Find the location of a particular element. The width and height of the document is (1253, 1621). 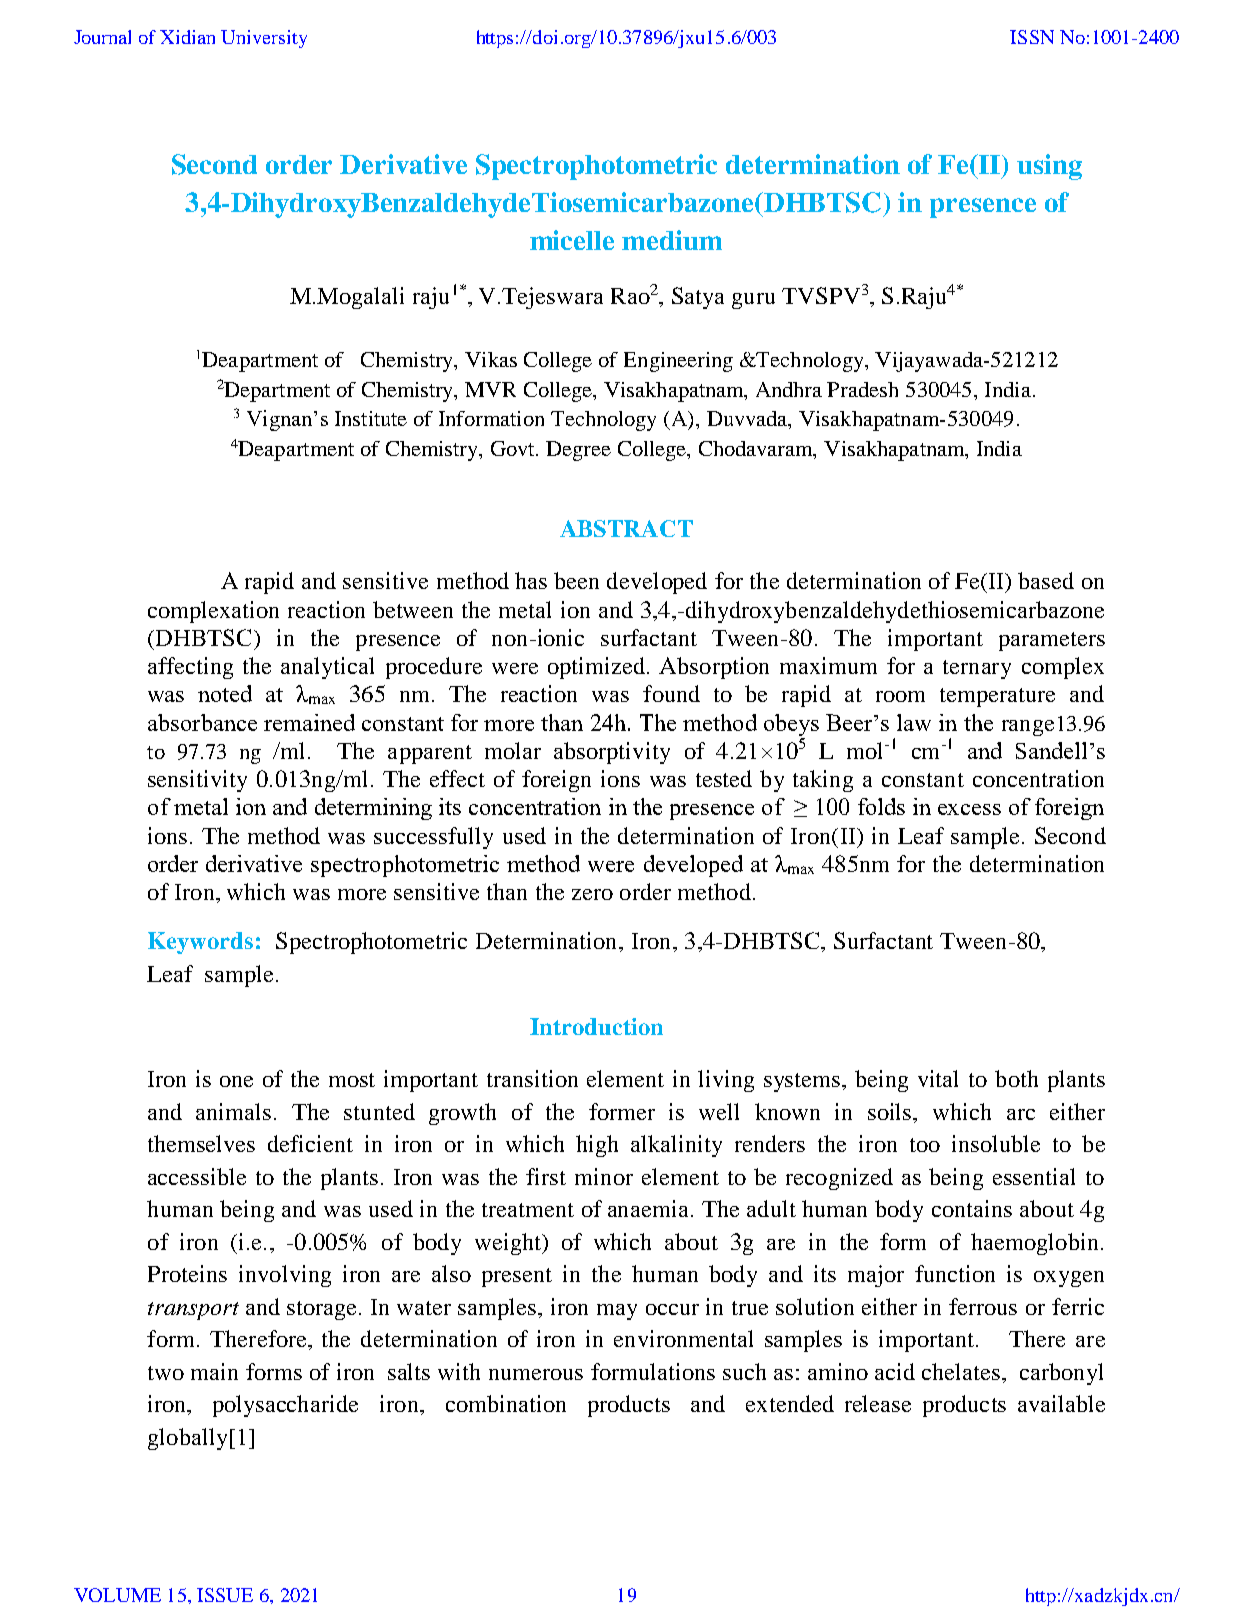

micelle is located at coordinates (572, 240).
